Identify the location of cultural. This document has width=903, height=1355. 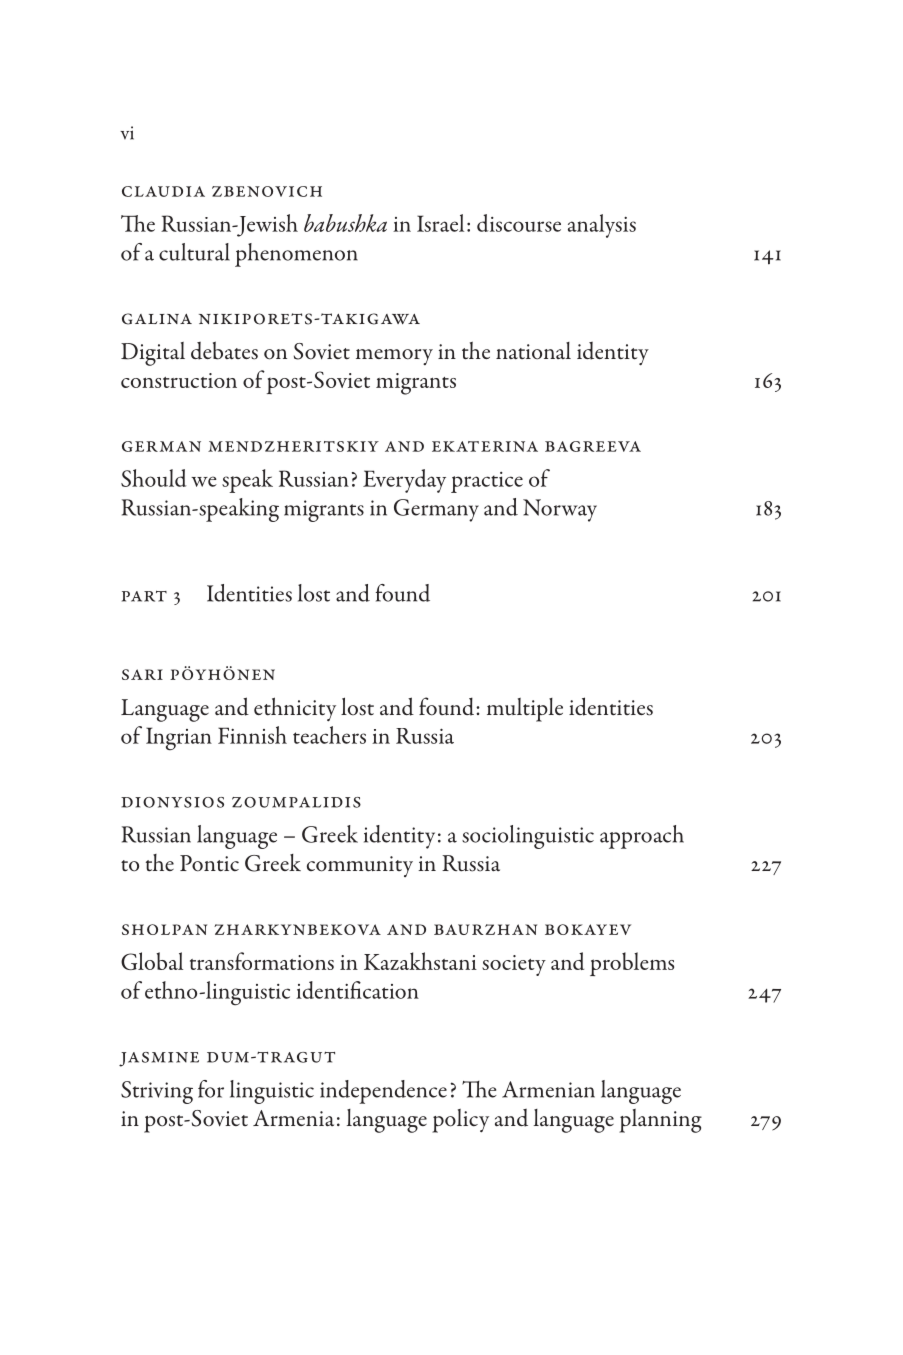
(194, 252).
